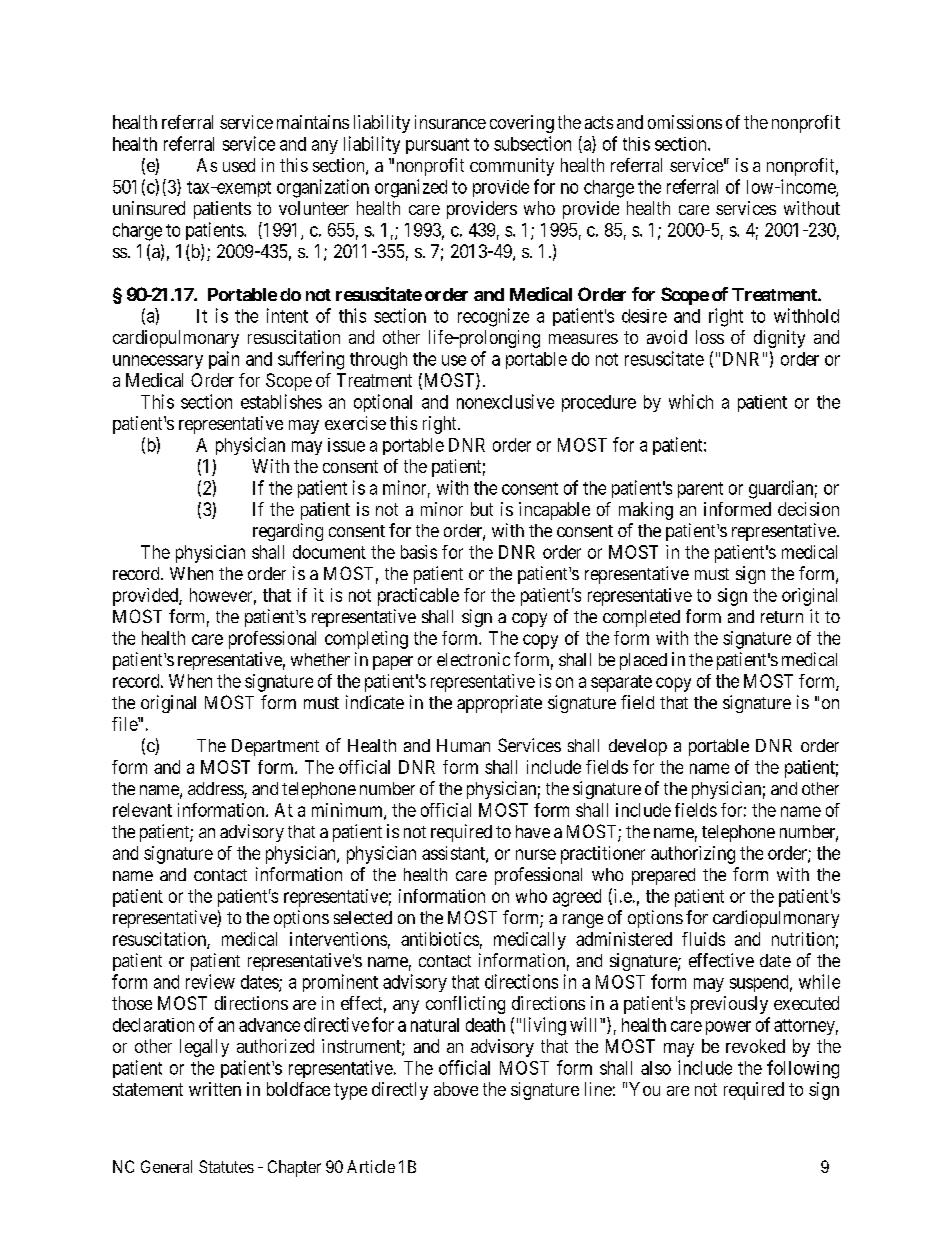 The height and width of the page is (1233, 952). Describe the element at coordinates (700, 490) in the page. I see `parent` at that location.
